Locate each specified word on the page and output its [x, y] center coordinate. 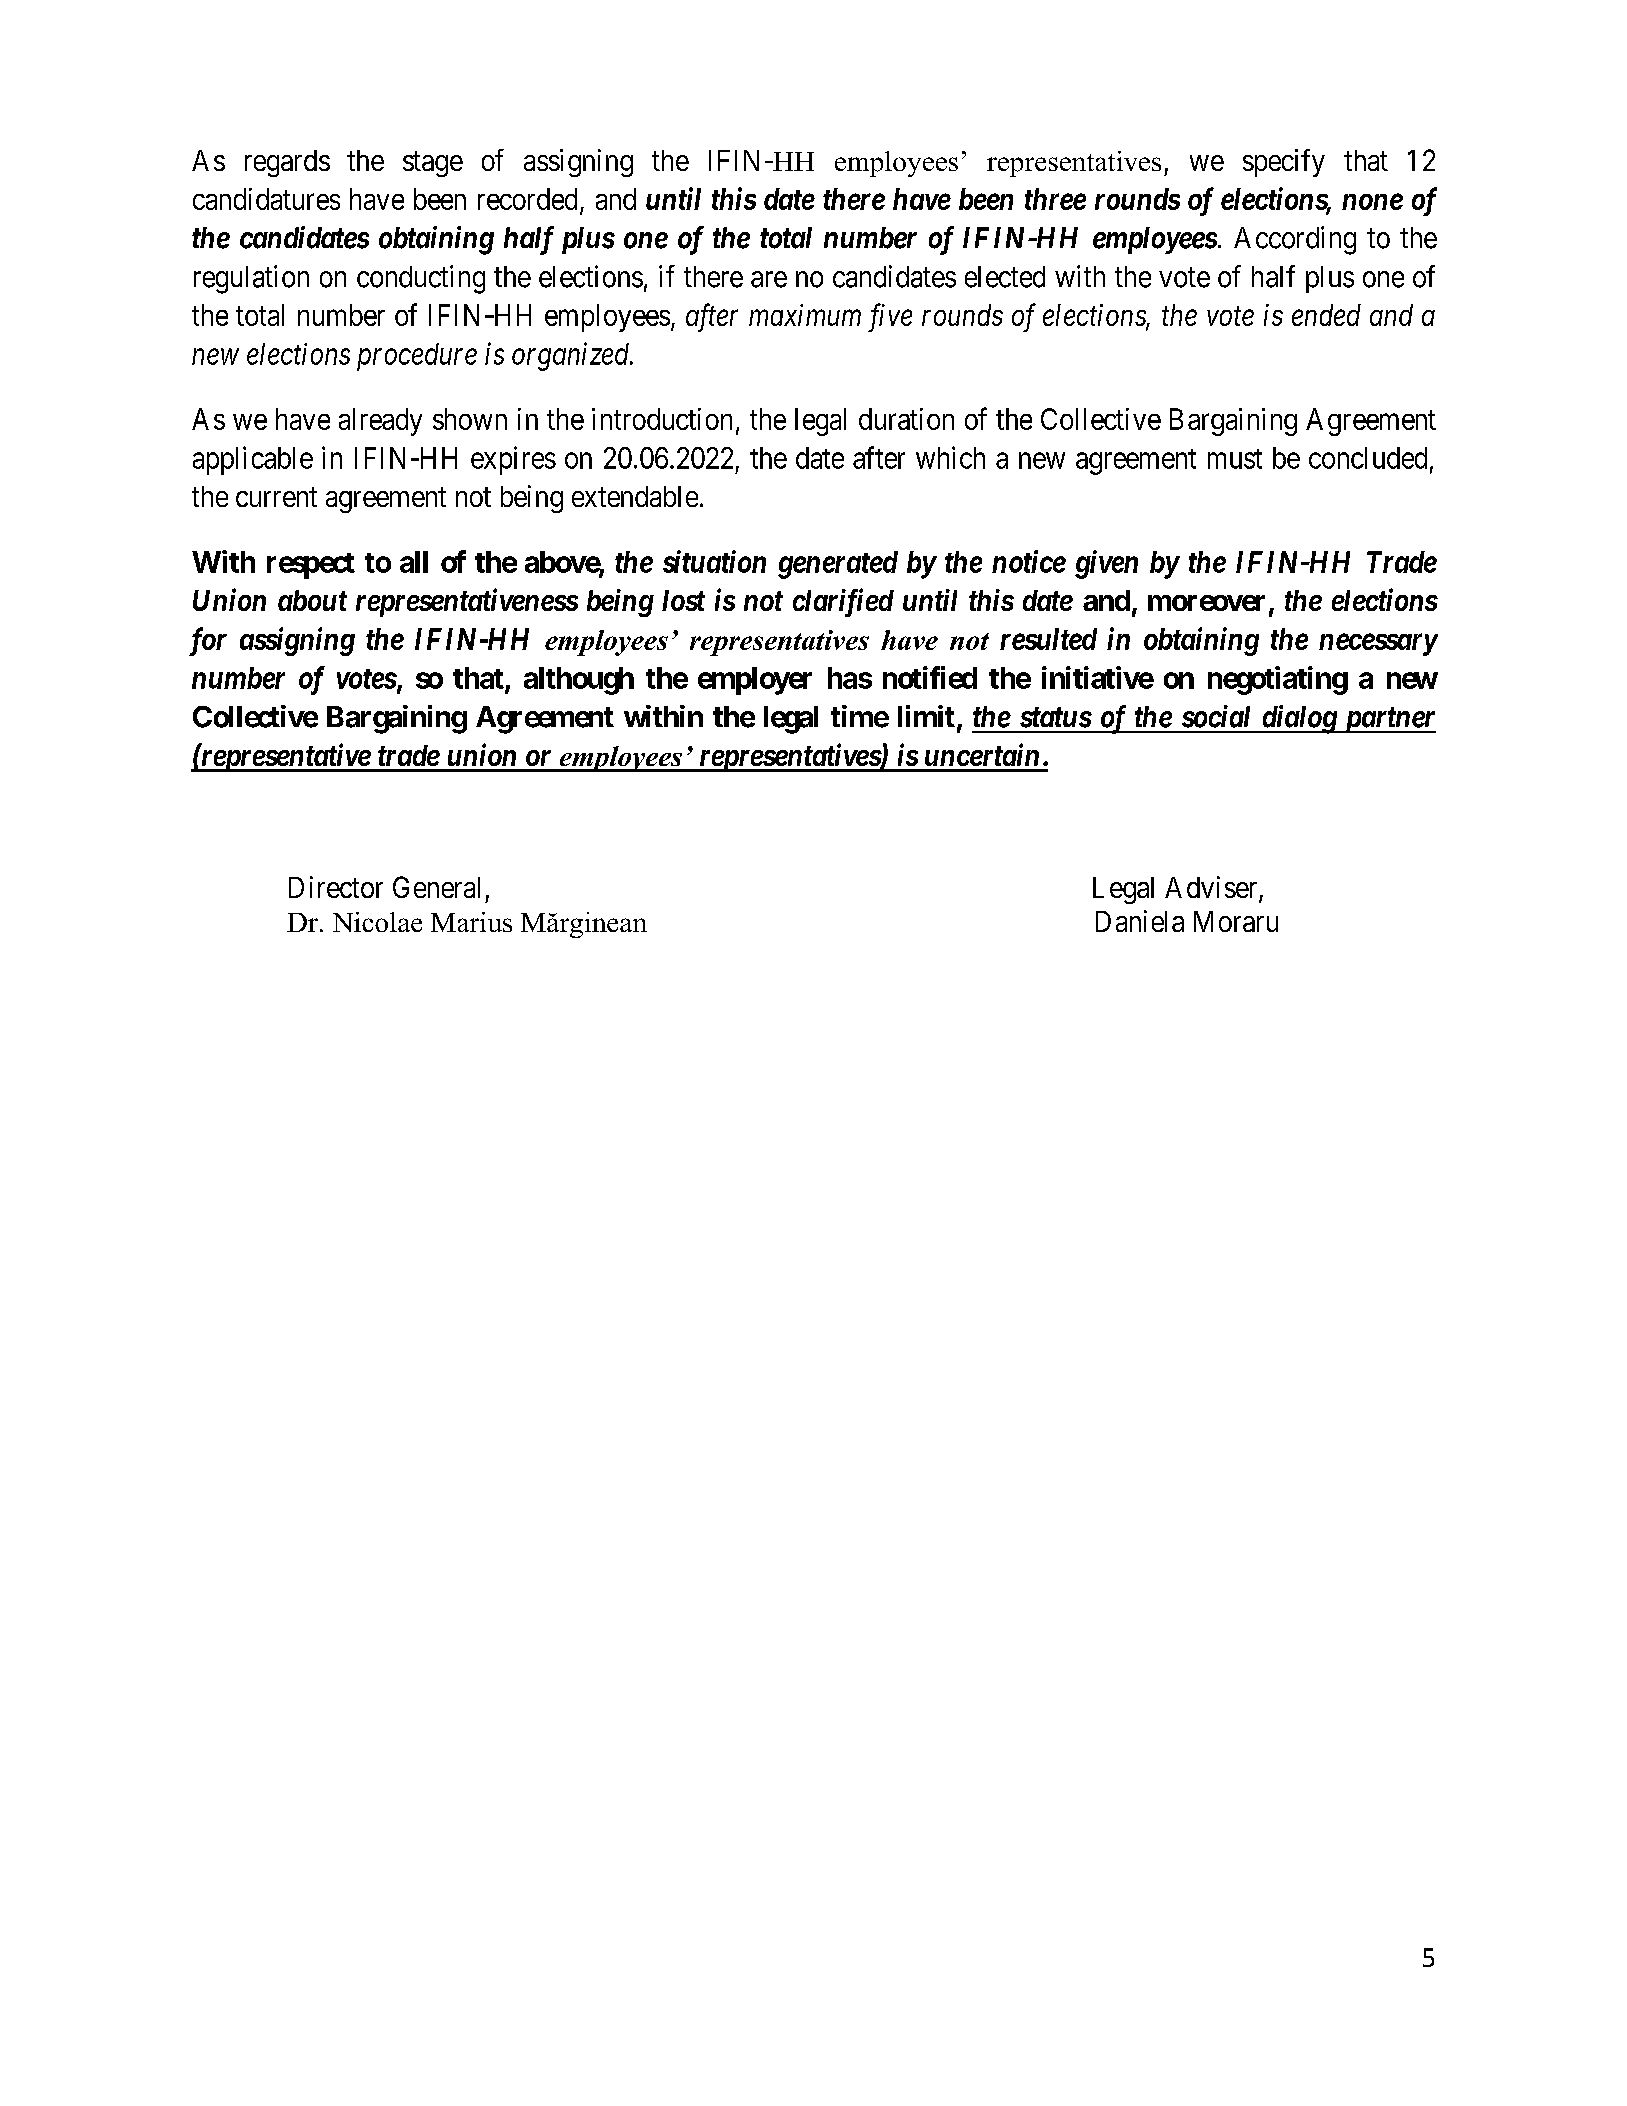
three [1055, 199]
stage [433, 164]
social [1216, 716]
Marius [471, 922]
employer [755, 681]
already [380, 422]
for [208, 641]
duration [906, 419]
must [1235, 459]
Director [336, 887]
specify [1284, 163]
